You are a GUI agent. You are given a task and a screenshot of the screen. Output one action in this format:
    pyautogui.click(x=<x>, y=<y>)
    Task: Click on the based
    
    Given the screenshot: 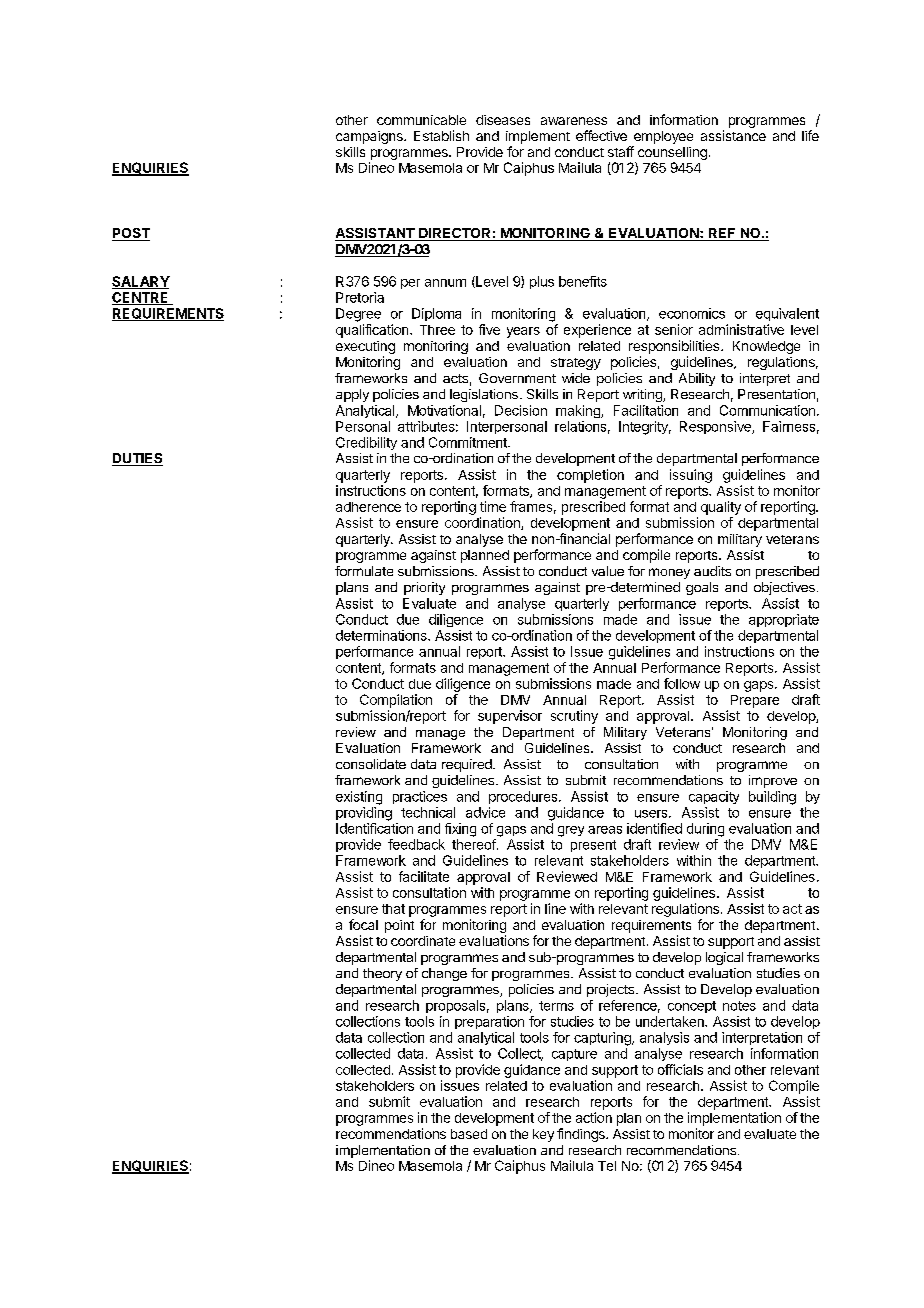 What is the action you would take?
    pyautogui.click(x=469, y=1134)
